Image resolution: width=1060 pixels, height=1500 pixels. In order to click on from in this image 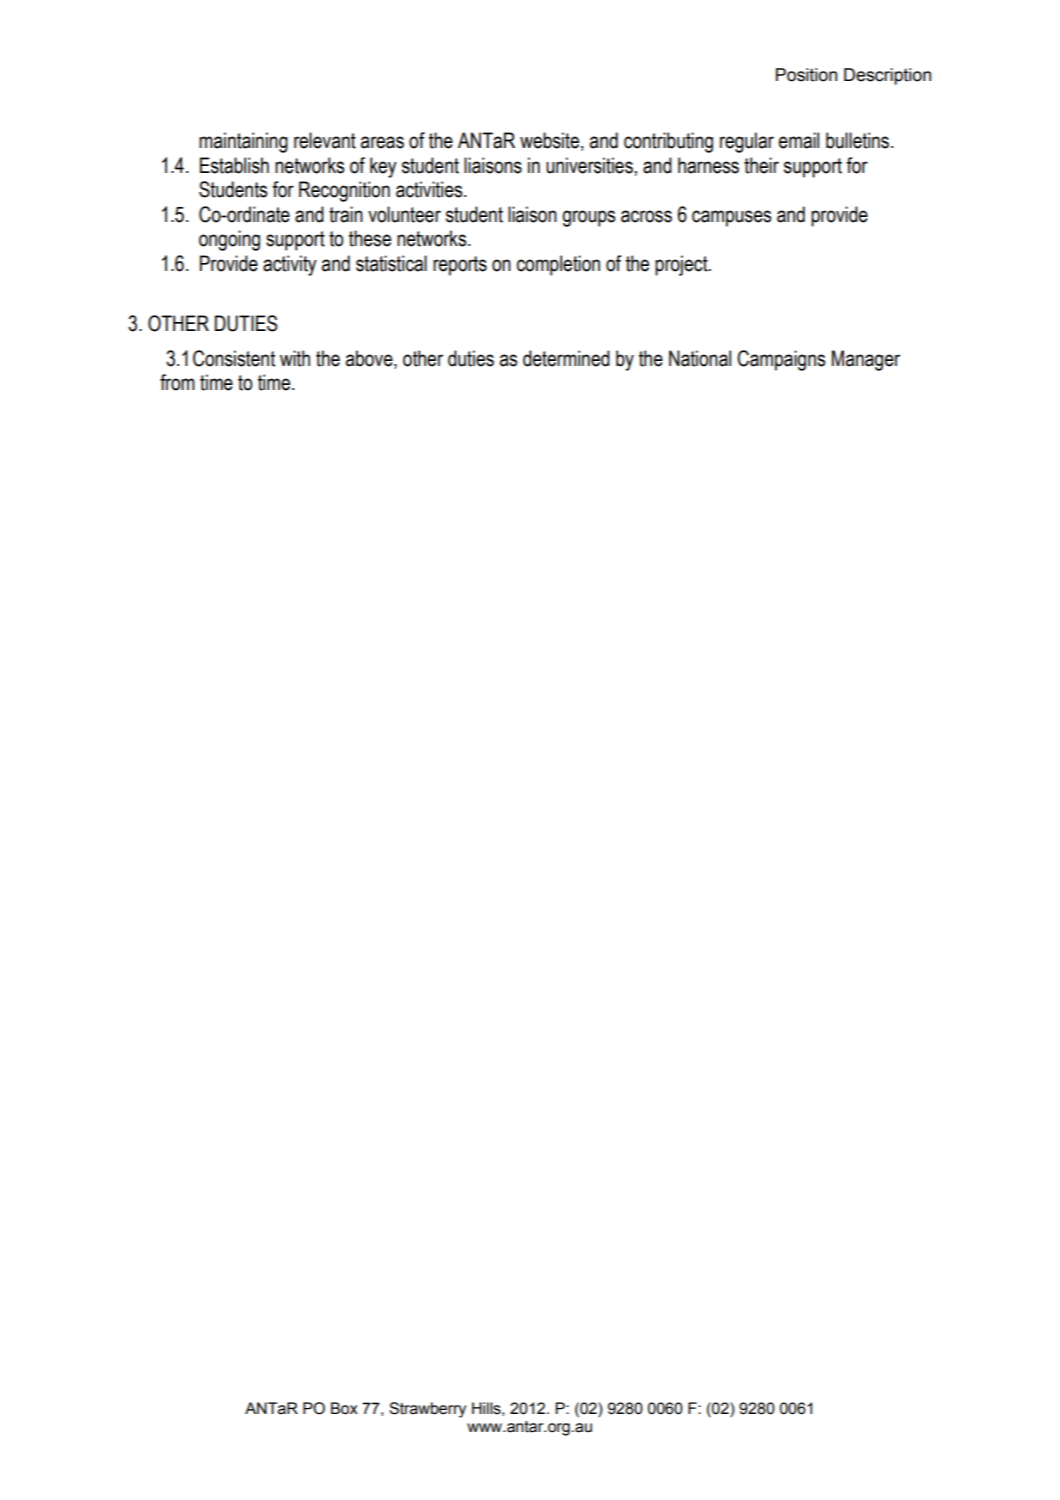, I will do `click(177, 382)`.
